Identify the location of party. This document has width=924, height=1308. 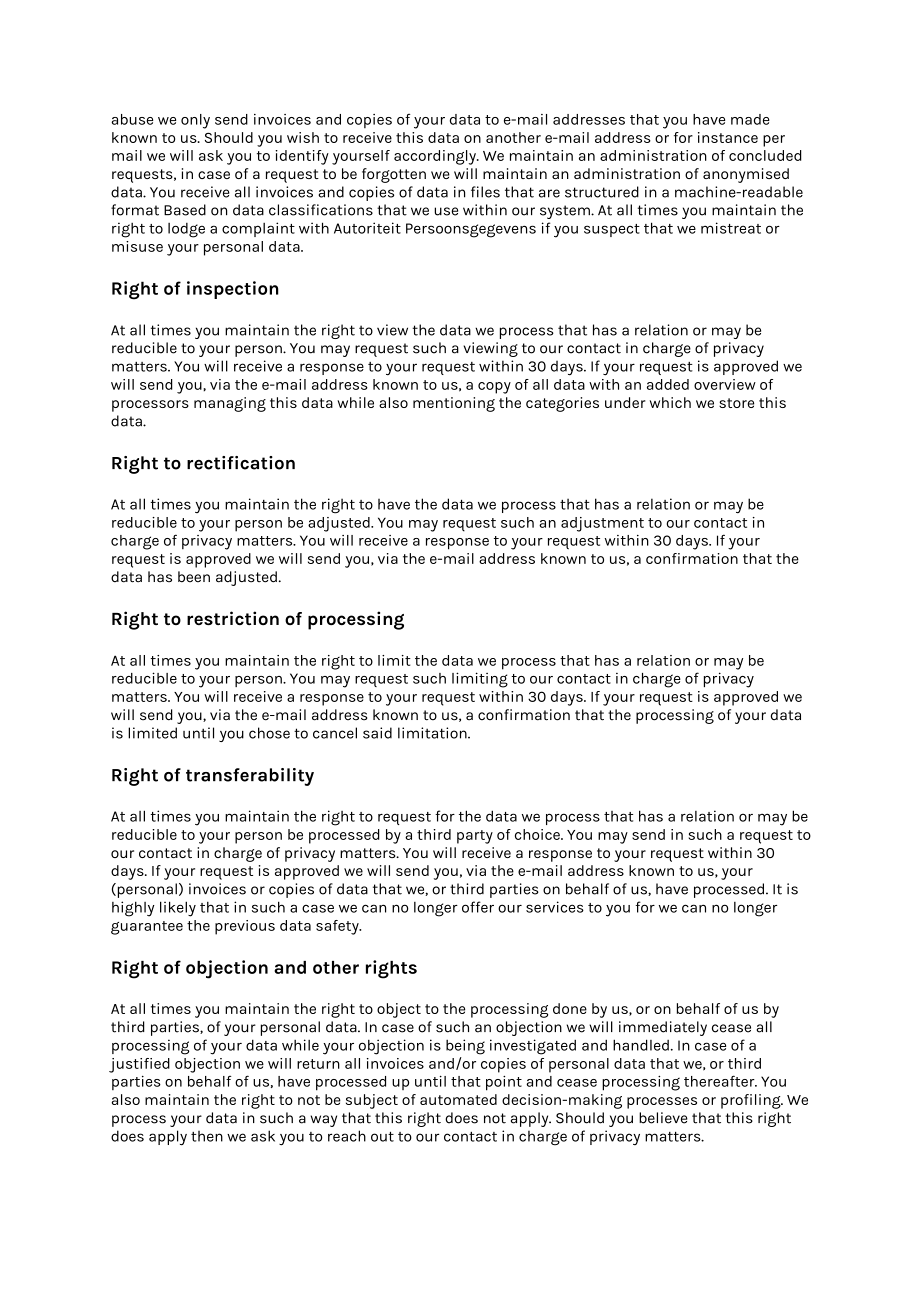
(475, 837).
